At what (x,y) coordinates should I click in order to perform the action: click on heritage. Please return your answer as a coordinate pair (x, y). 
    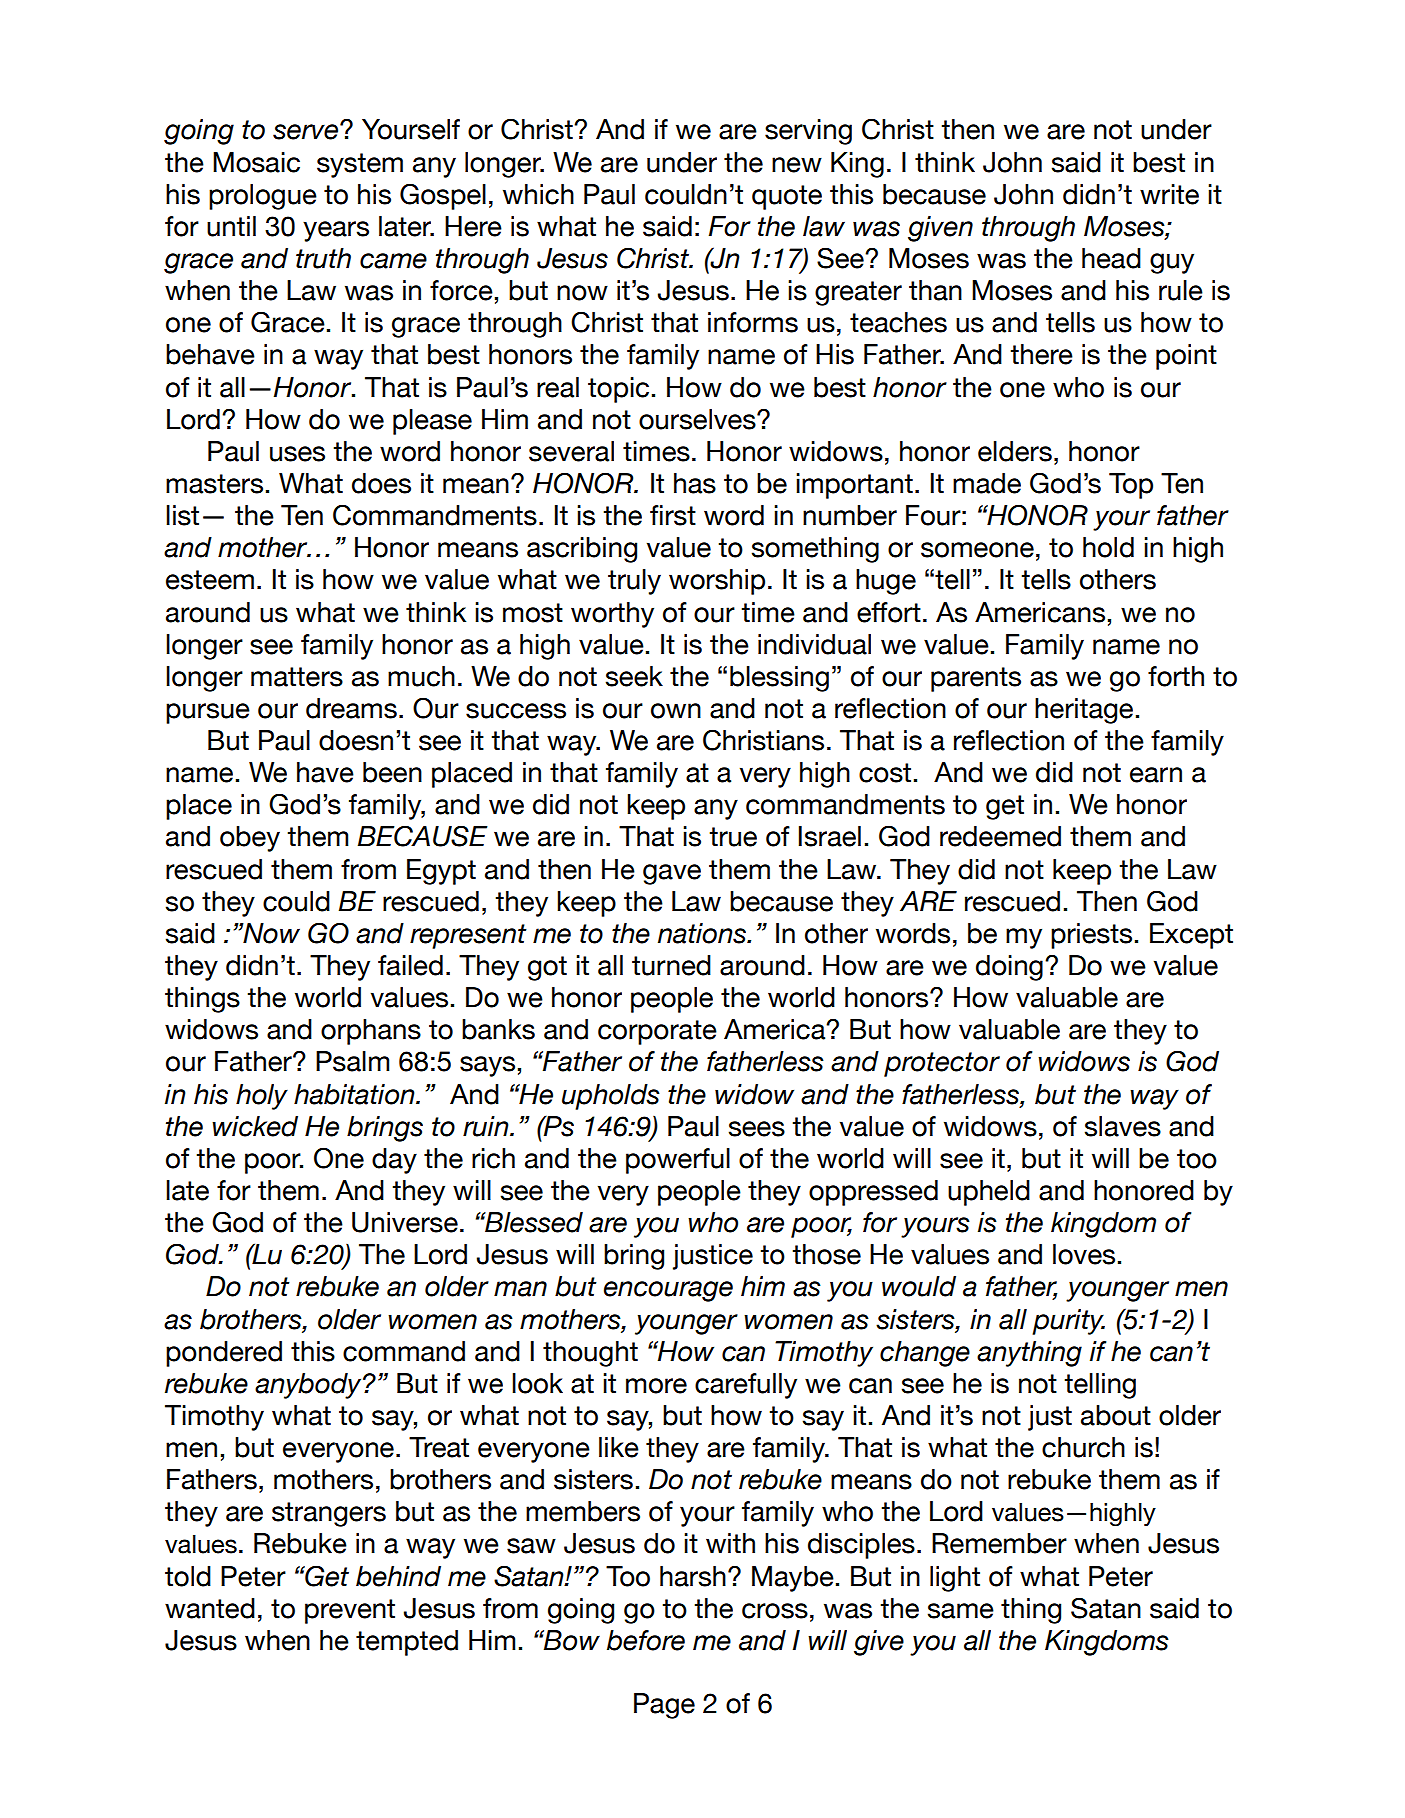
    Looking at the image, I should click on (1084, 711).
